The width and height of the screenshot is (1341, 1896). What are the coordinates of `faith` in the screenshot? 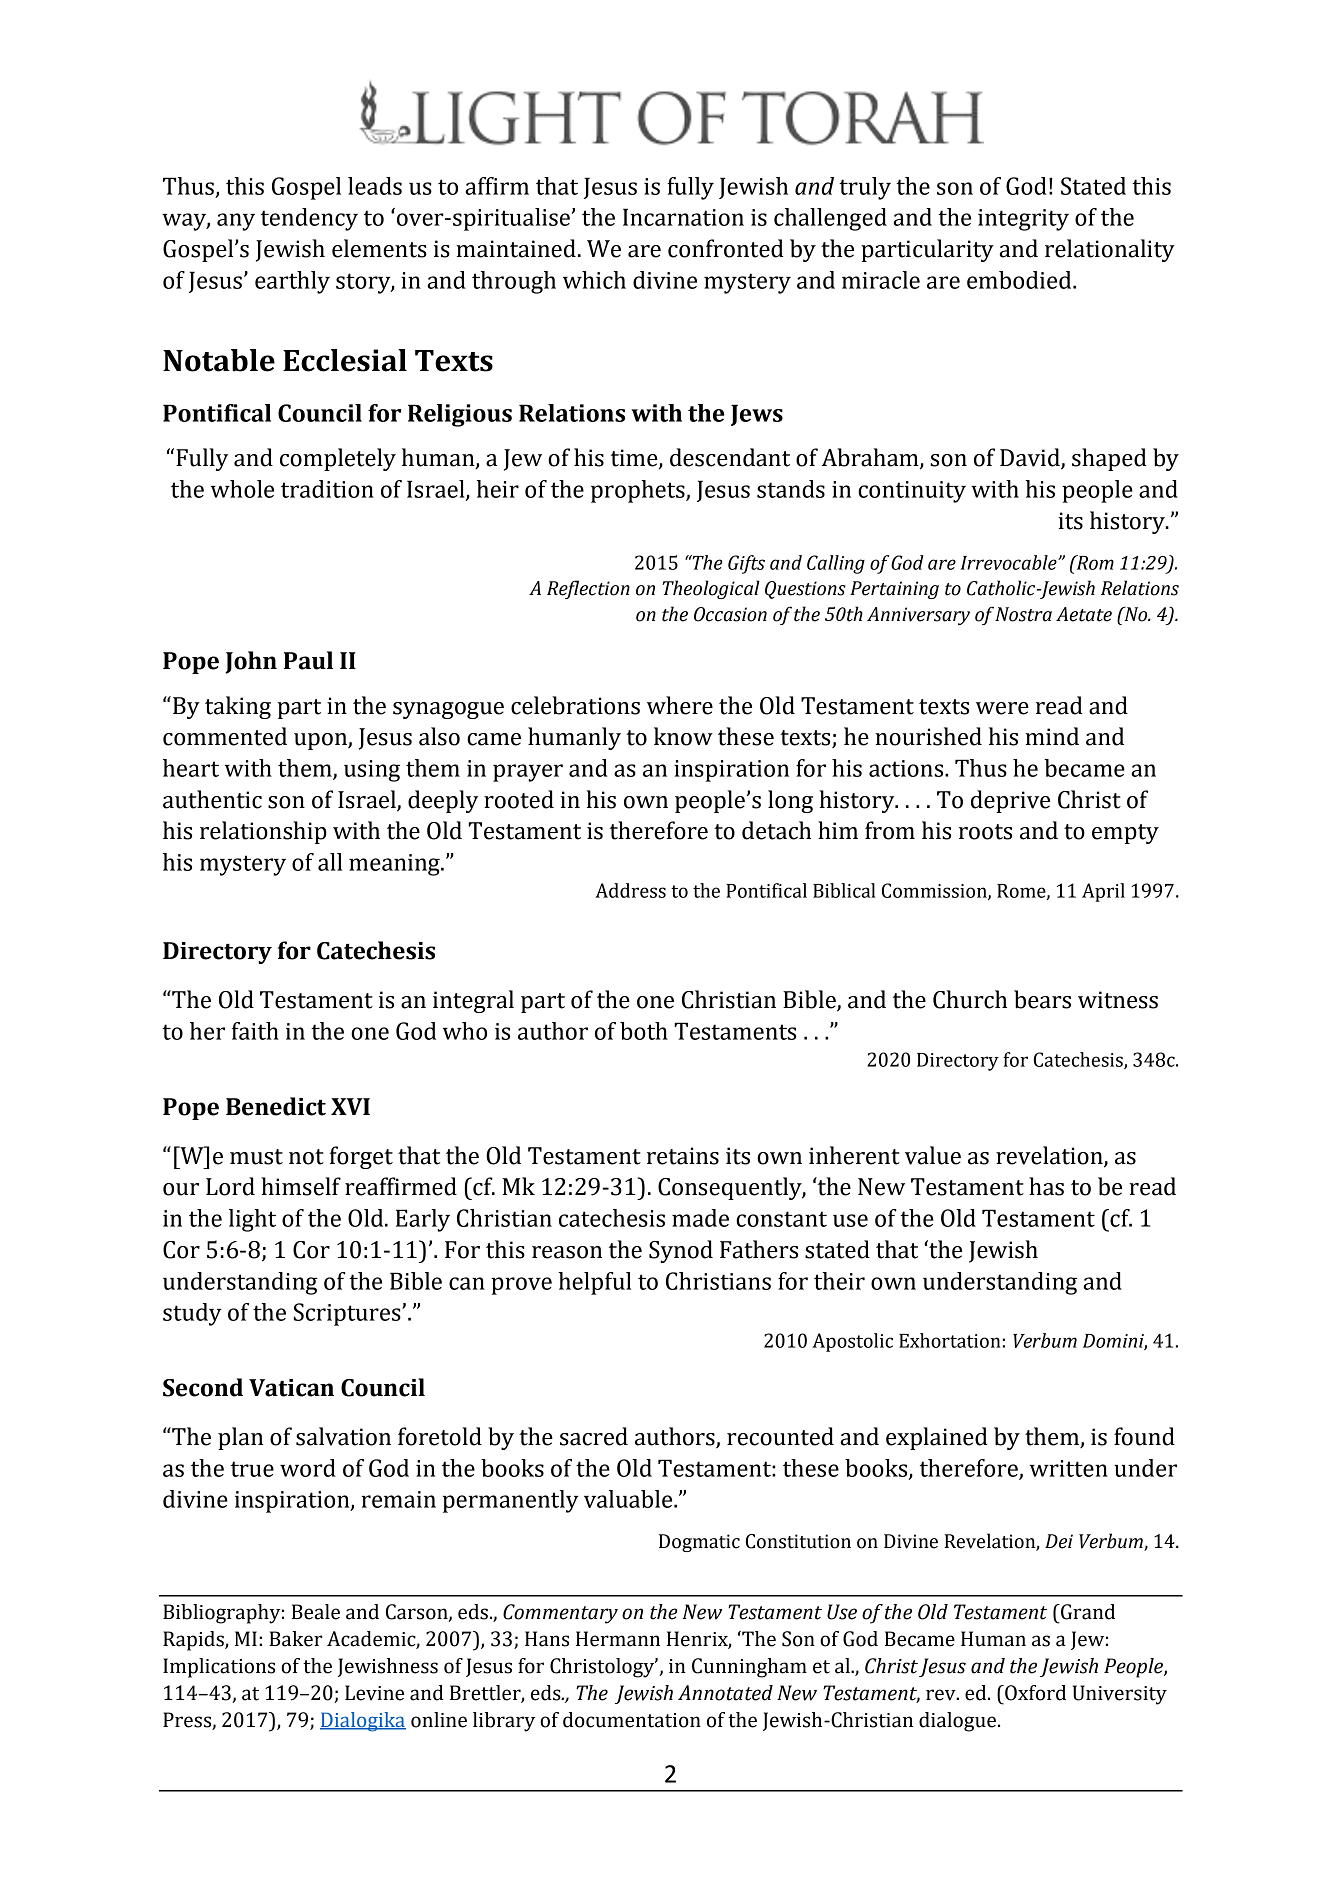 It's located at (255, 1031).
